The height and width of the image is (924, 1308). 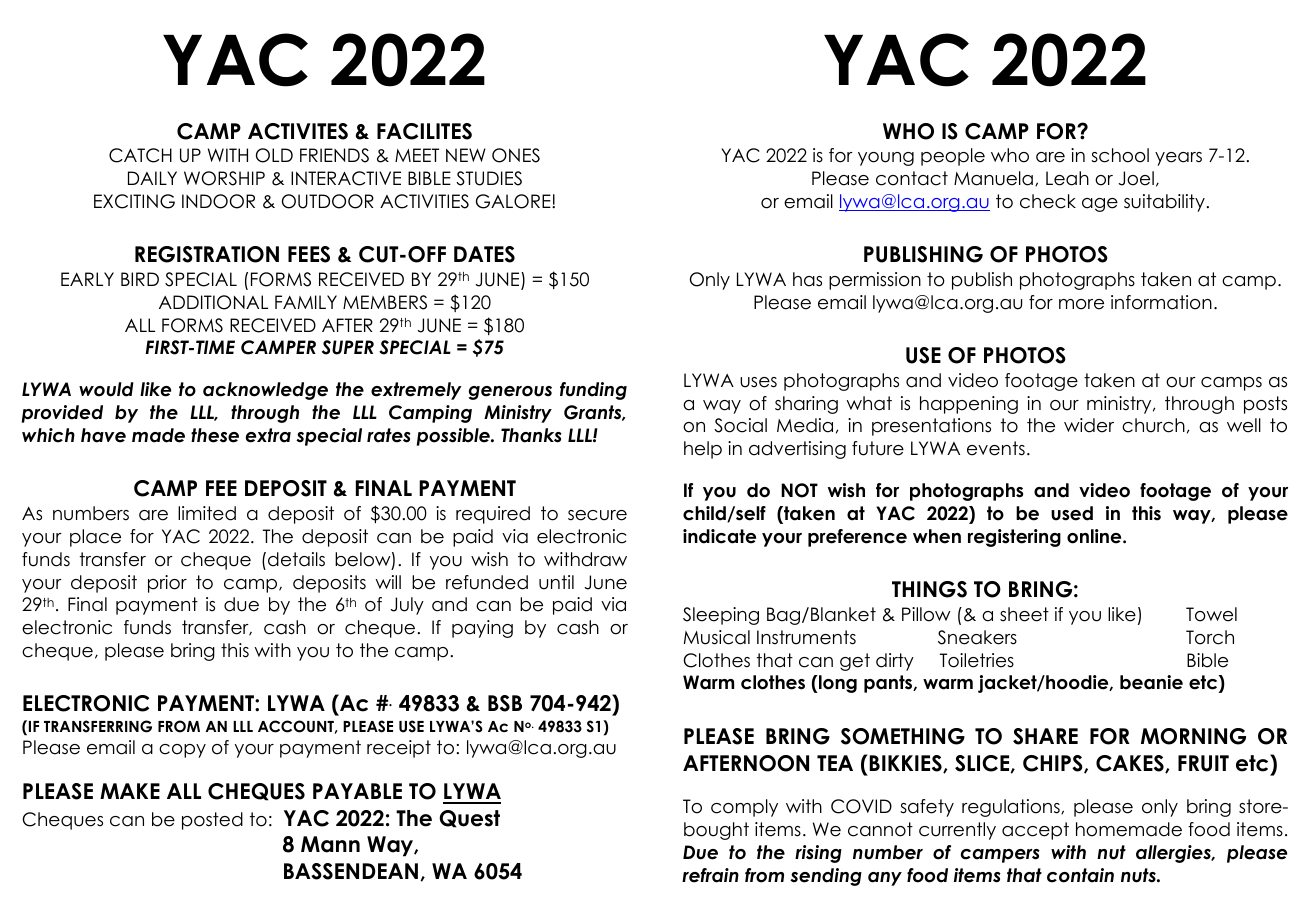 I want to click on CATCH, so click(x=140, y=155).
